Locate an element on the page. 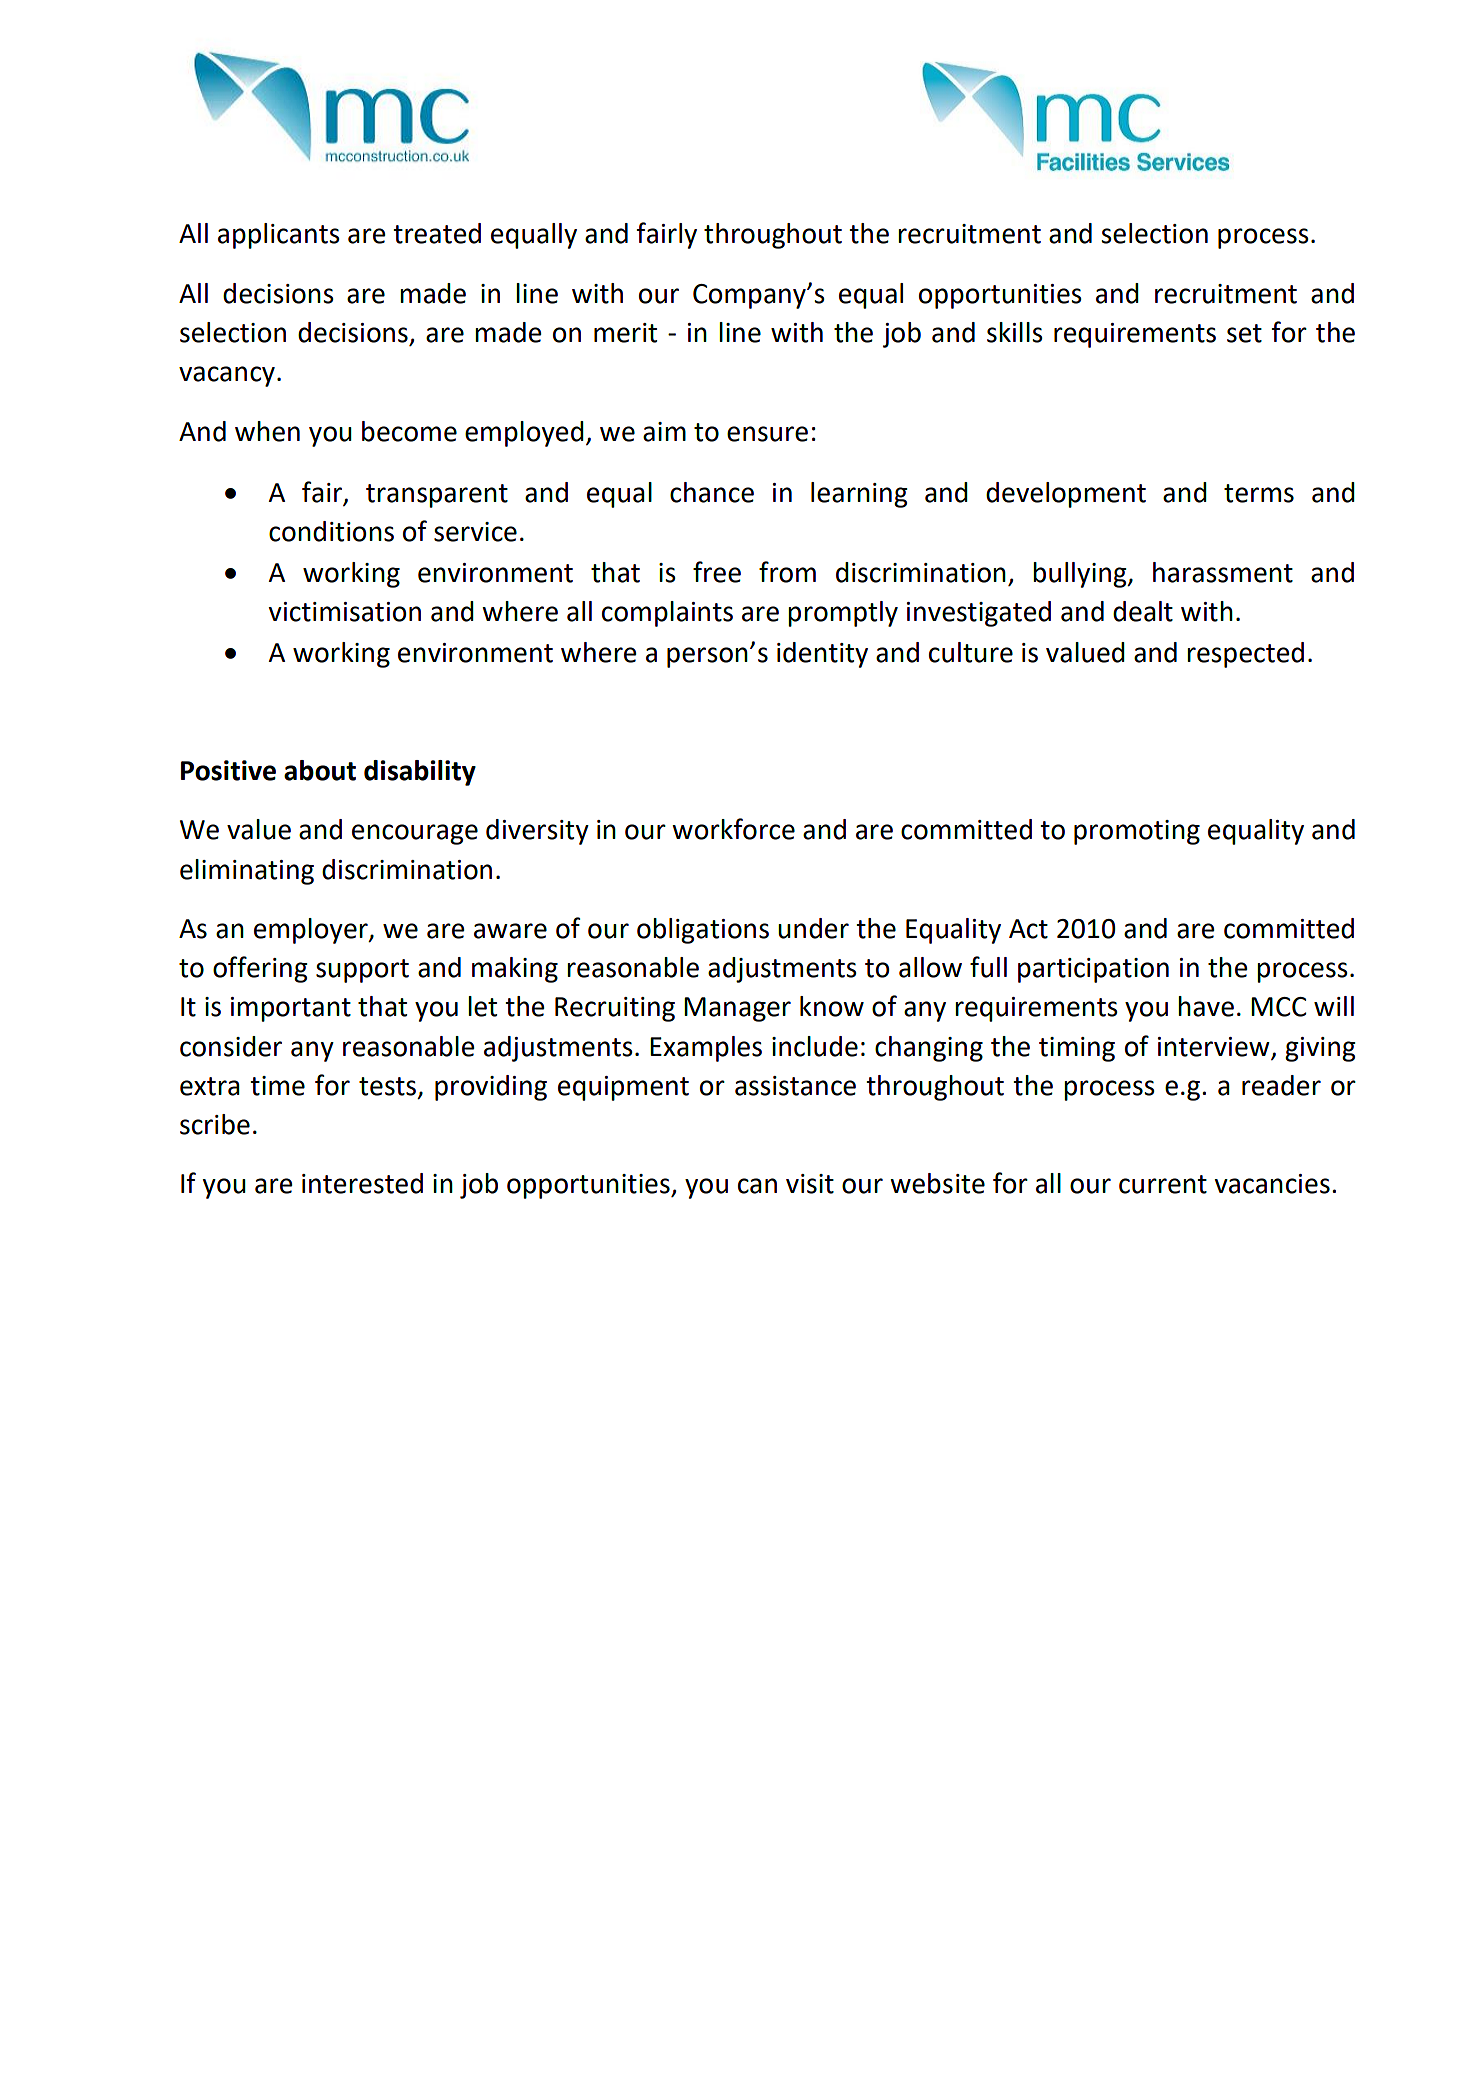  applicants is located at coordinates (279, 236).
